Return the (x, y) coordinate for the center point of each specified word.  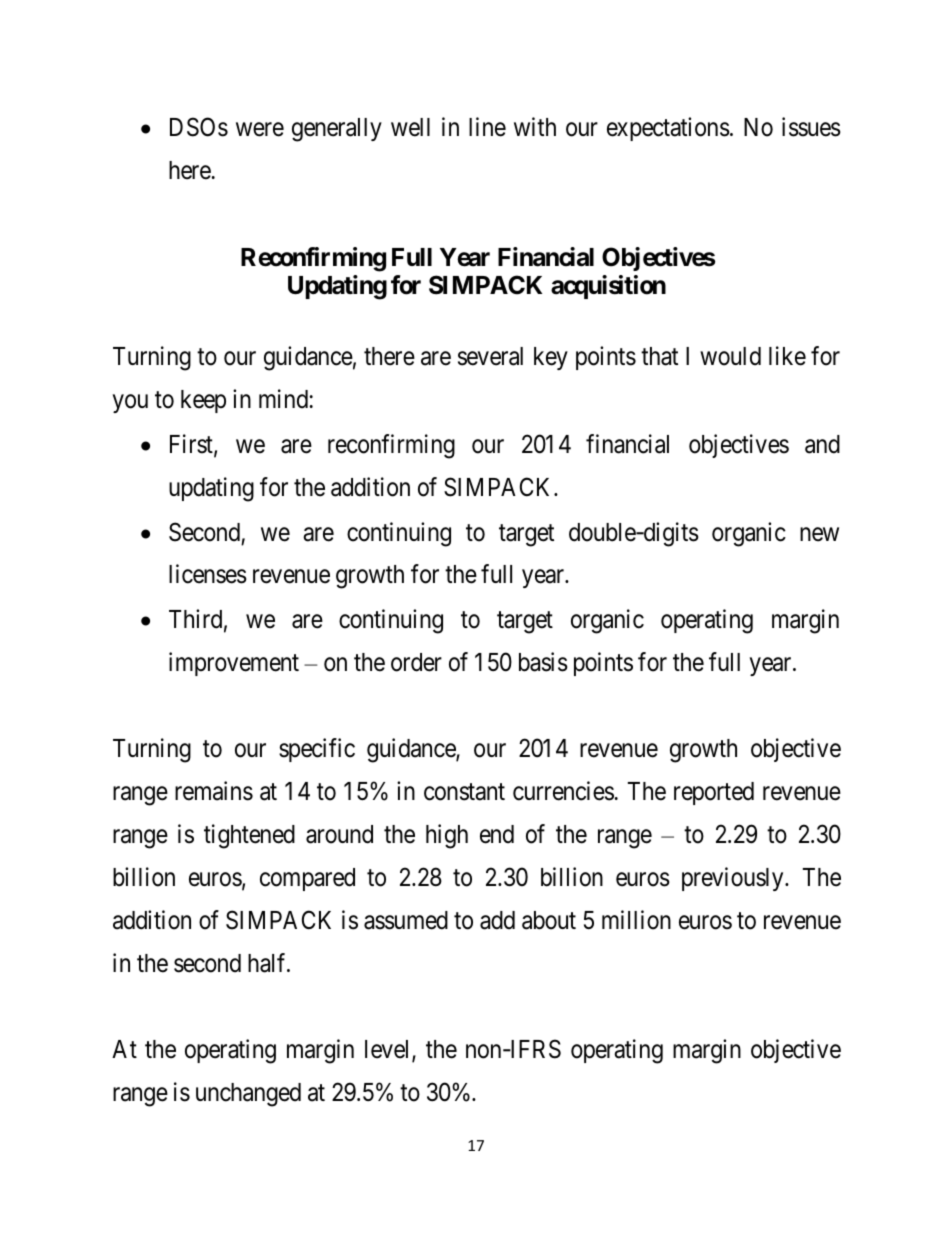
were (260, 130)
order (416, 662)
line (487, 127)
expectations (668, 129)
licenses (208, 574)
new (819, 534)
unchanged (248, 1095)
